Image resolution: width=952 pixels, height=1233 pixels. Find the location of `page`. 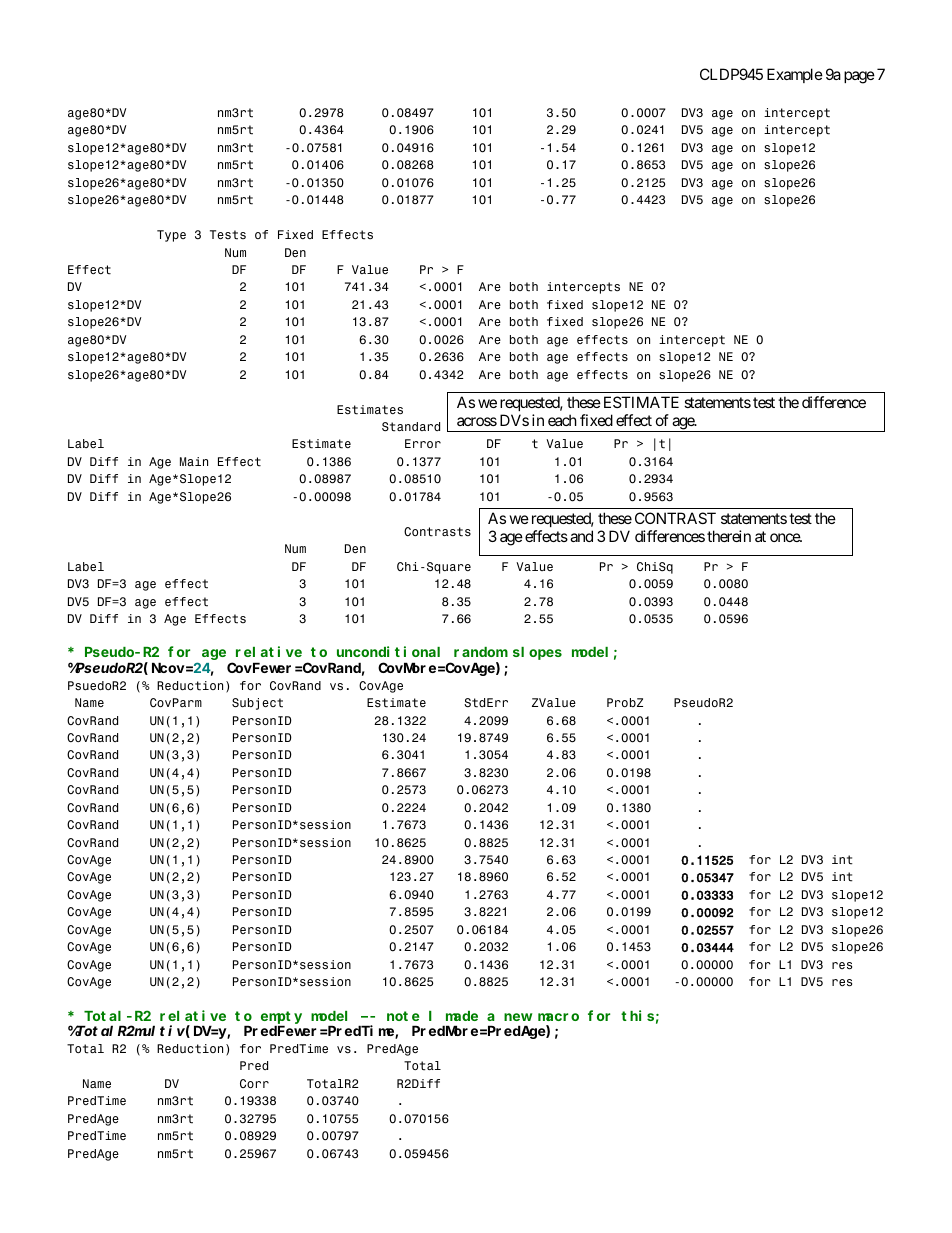

page is located at coordinates (859, 77).
